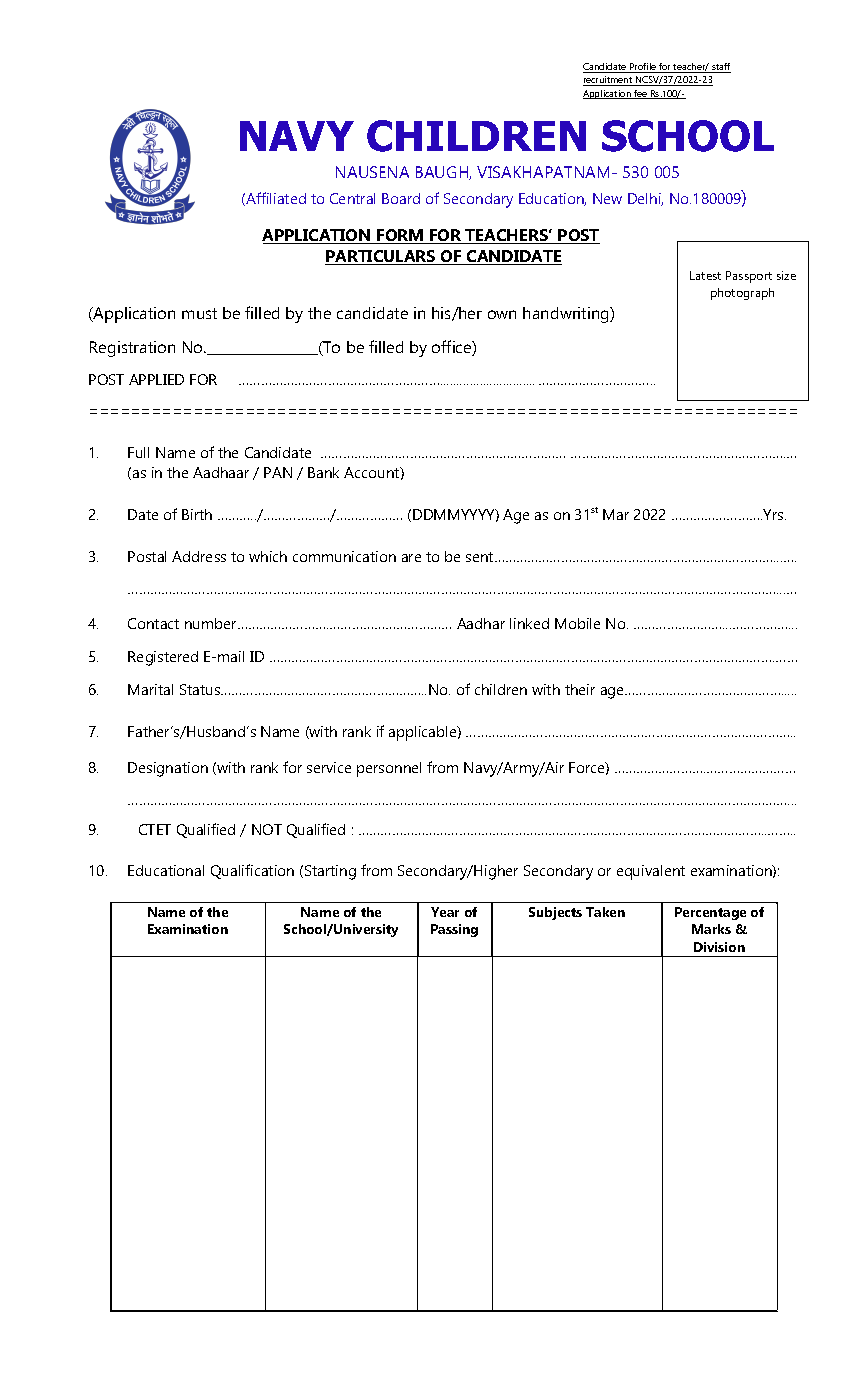 Image resolution: width=849 pixels, height=1400 pixels. What do you see at coordinates (502, 314) in the page?
I see `own` at bounding box center [502, 314].
